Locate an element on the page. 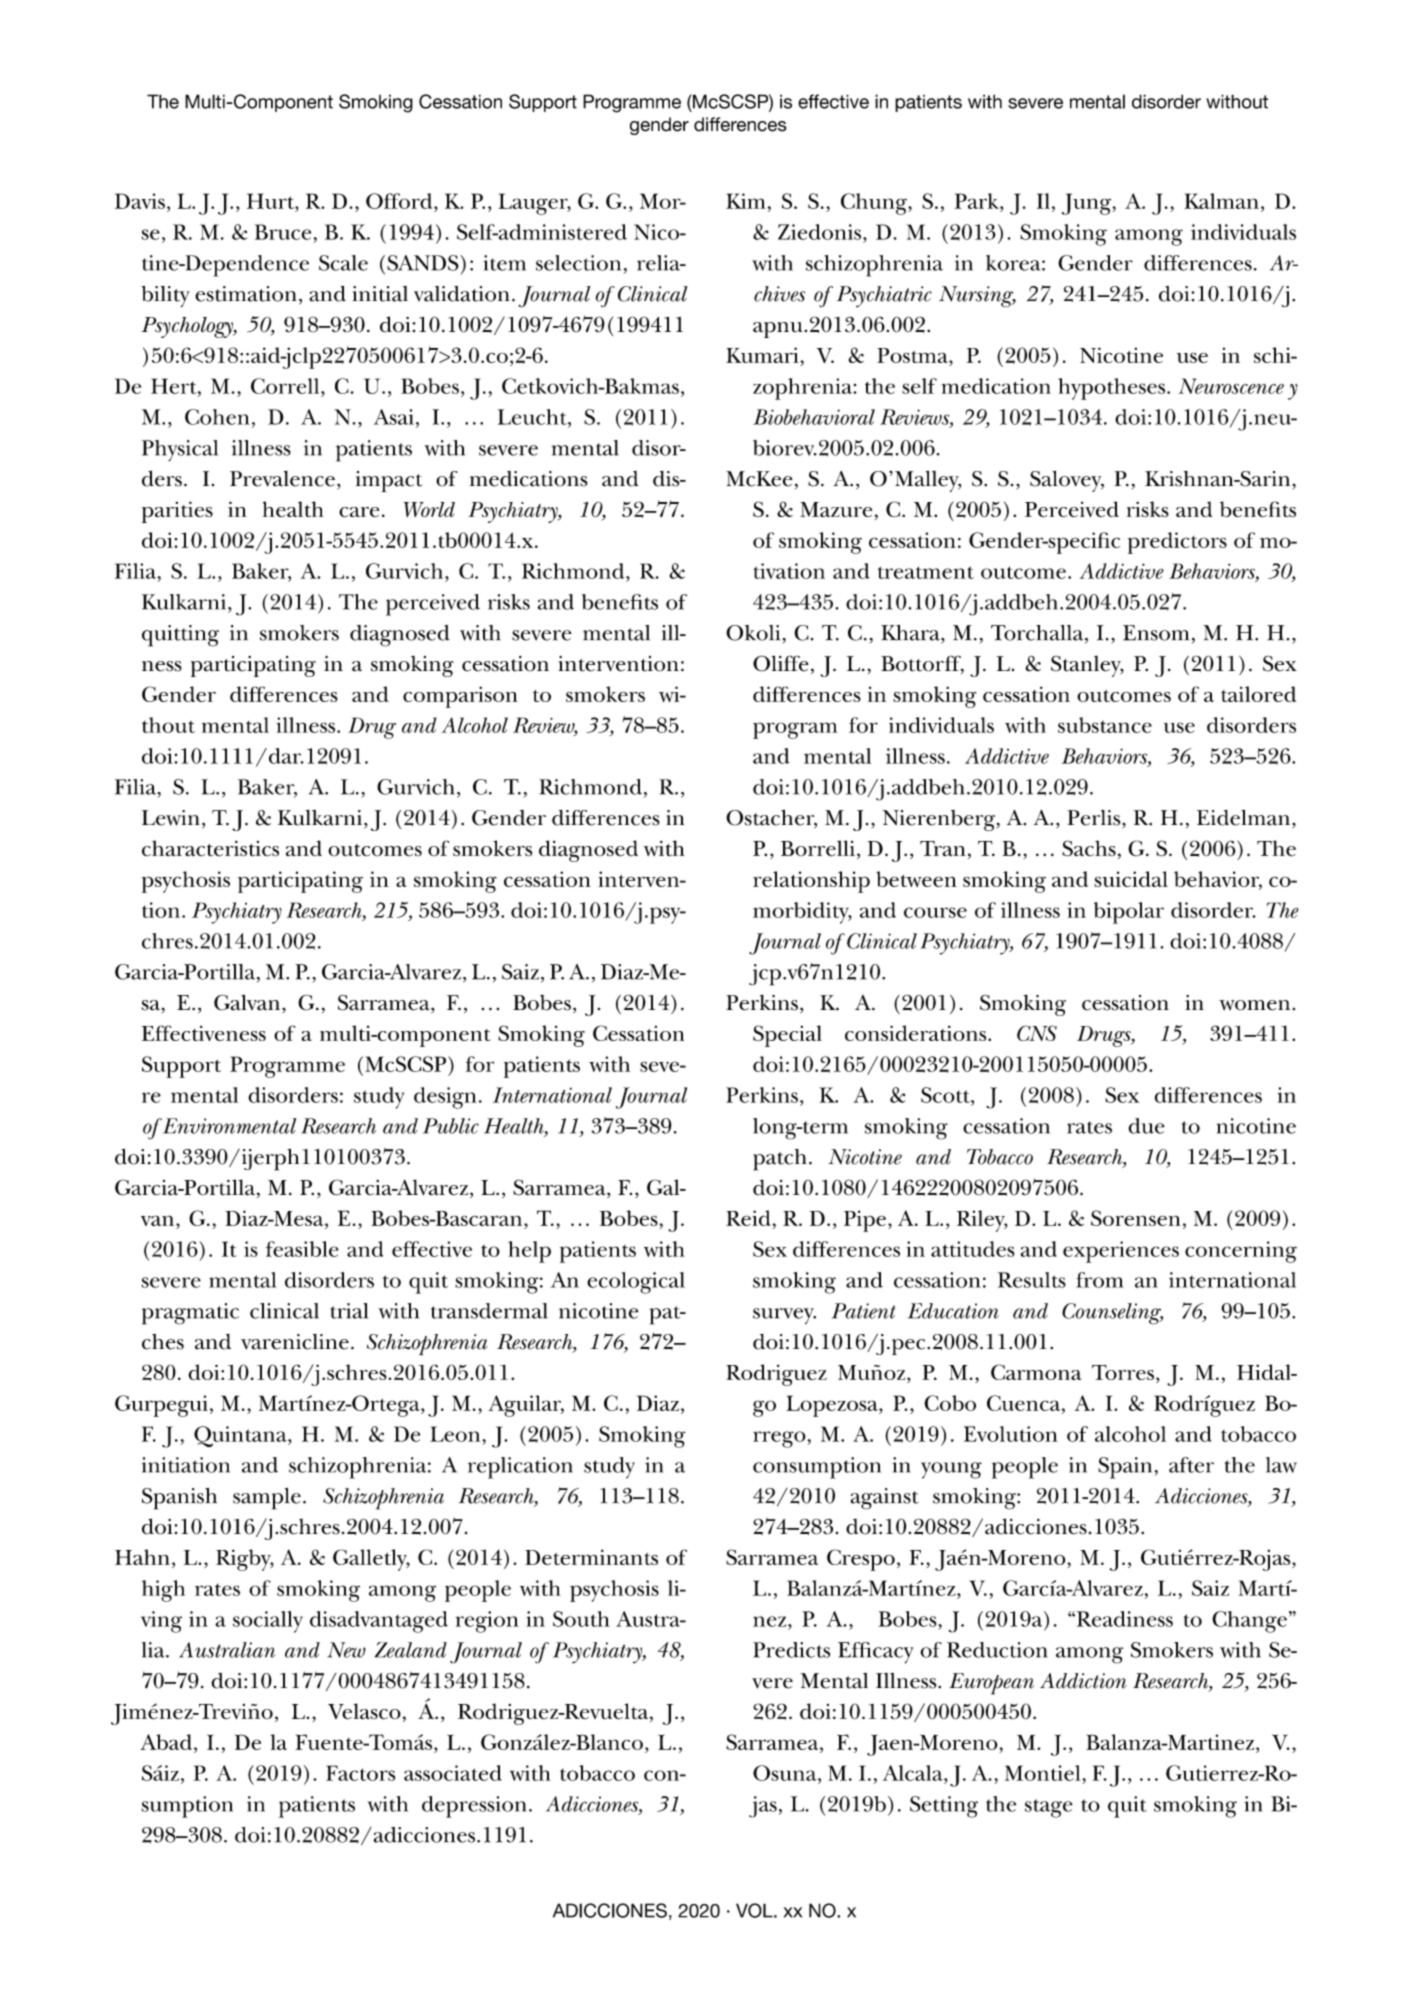 This page has height=1996, width=1411. design is located at coordinates (445, 1098).
